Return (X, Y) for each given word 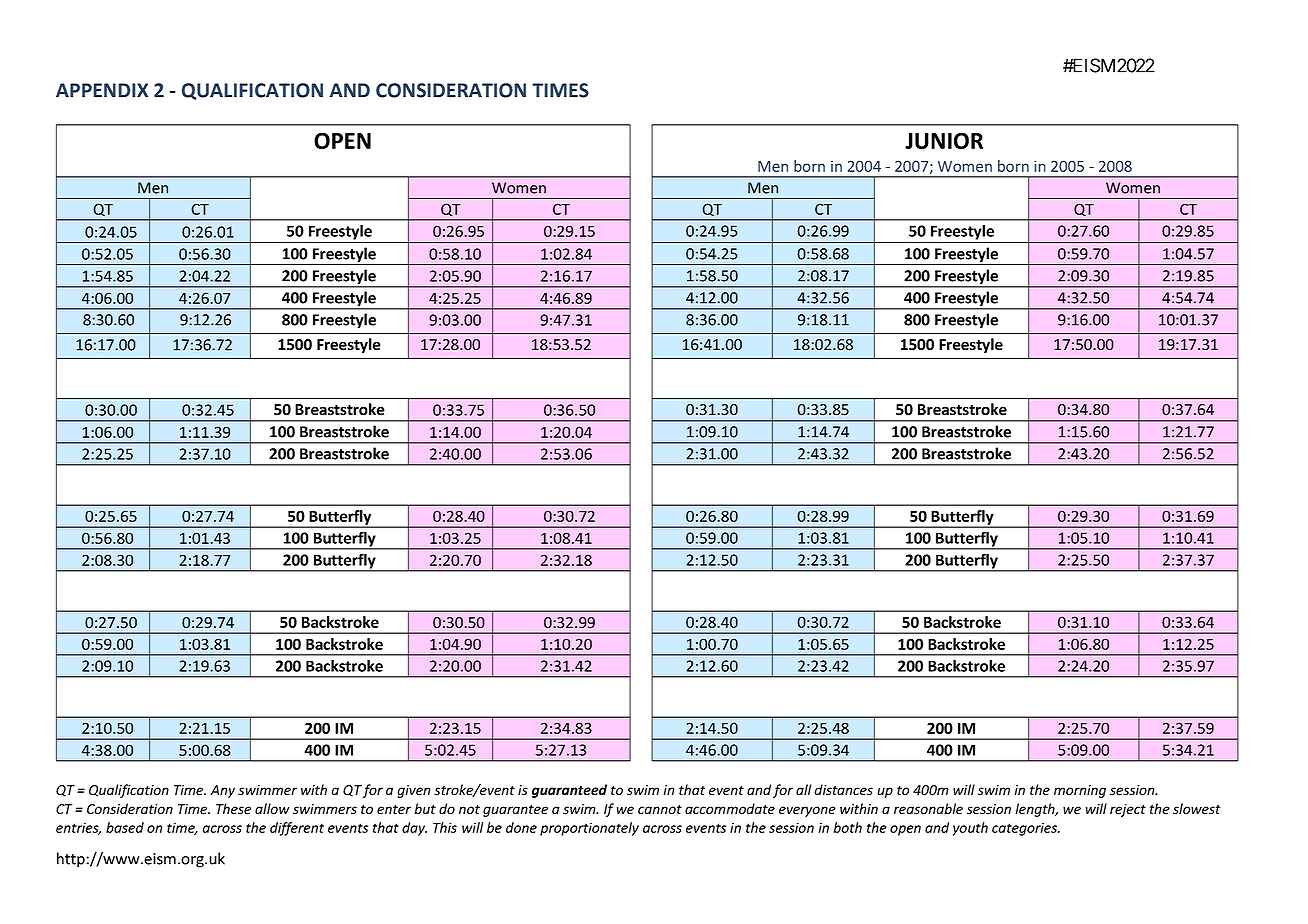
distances (844, 790)
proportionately (589, 829)
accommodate (730, 809)
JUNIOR (944, 140)
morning (1080, 791)
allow (272, 809)
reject (1128, 810)
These (233, 809)
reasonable (928, 809)
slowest (1197, 809)
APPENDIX (102, 90)
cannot (660, 810)
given (414, 791)
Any (222, 791)
